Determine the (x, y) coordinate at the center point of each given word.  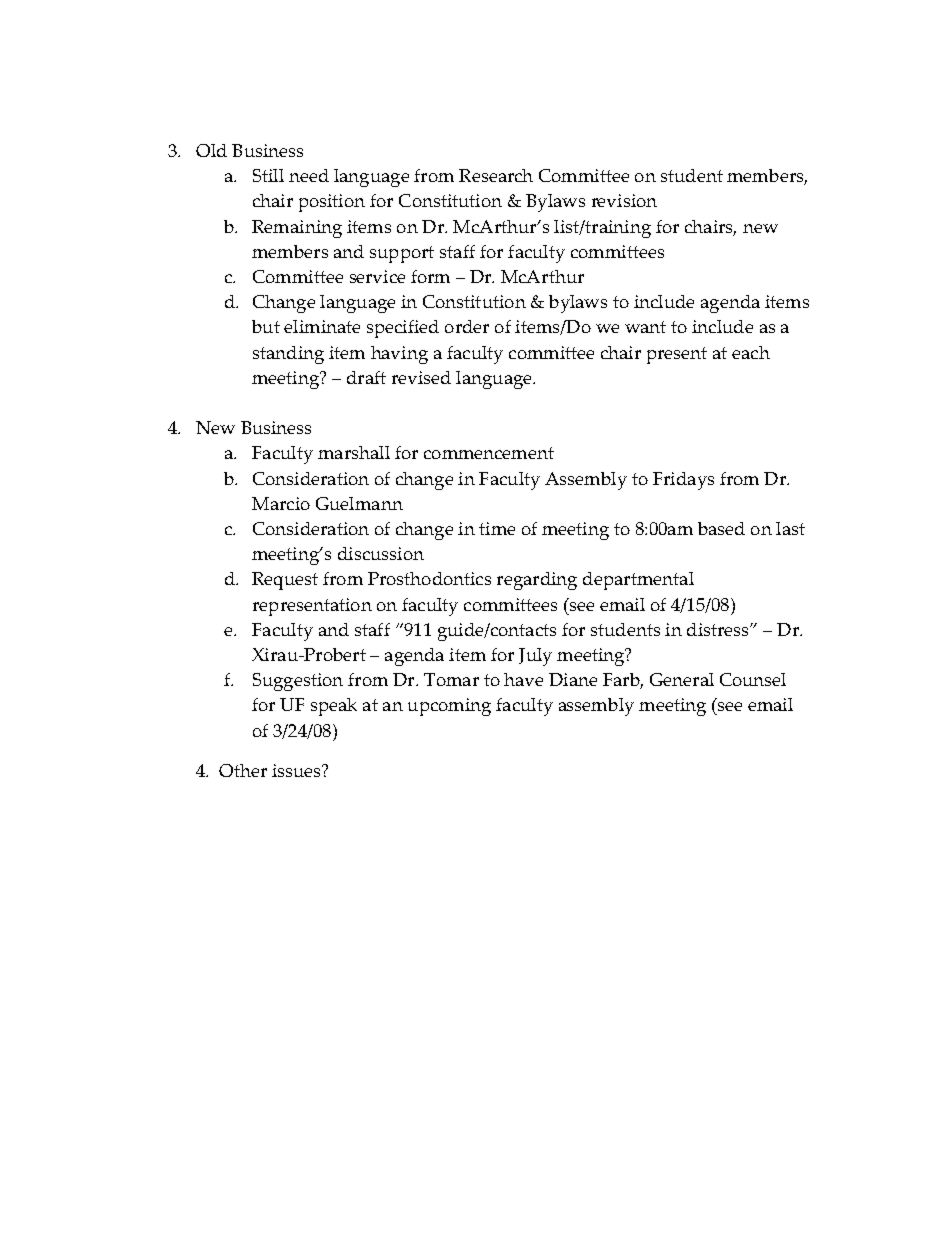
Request (285, 581)
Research (496, 175)
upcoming (449, 707)
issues (297, 770)
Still (268, 175)
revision (624, 200)
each (751, 352)
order (467, 326)
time (497, 528)
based (721, 528)
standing (288, 355)
